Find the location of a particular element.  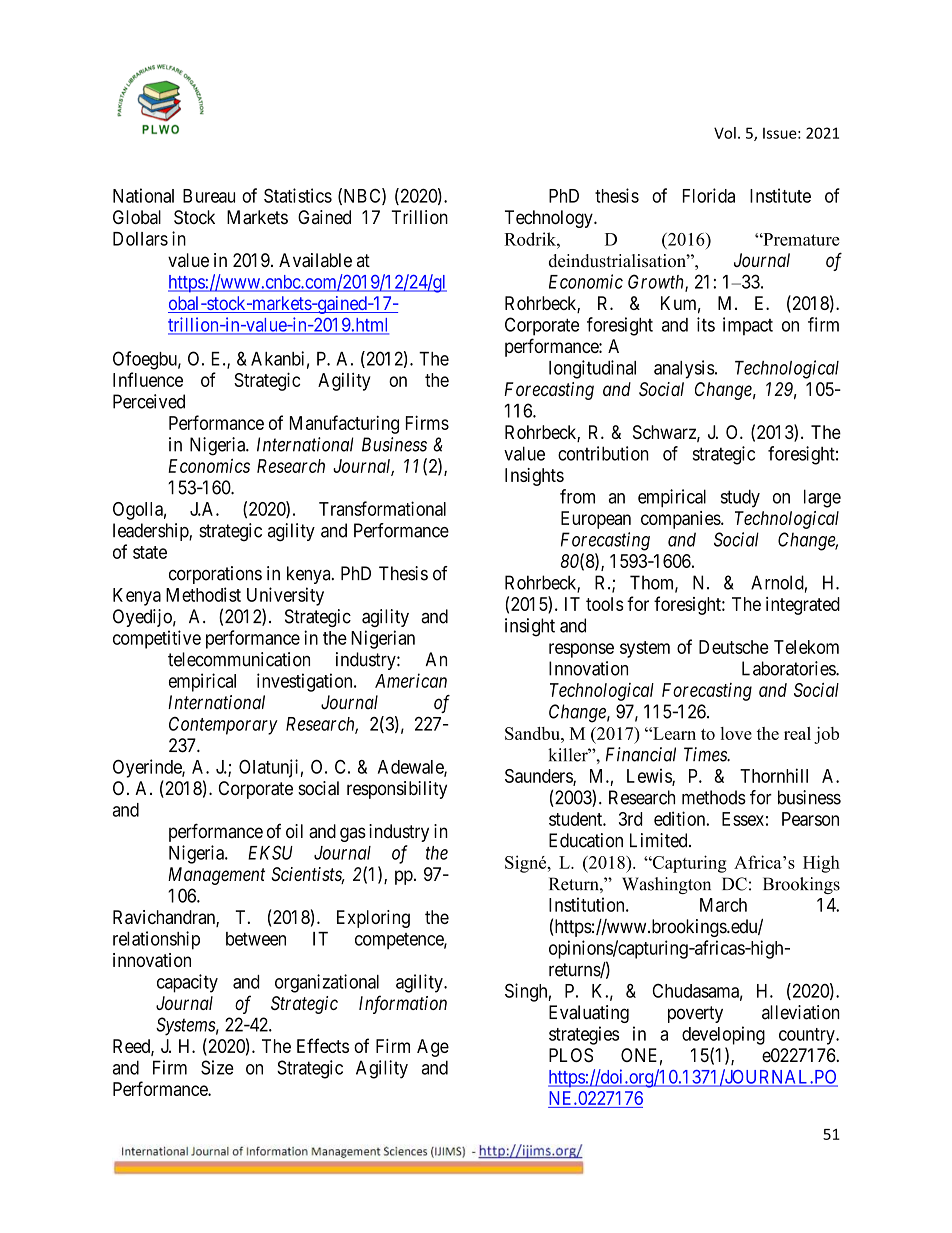

impact is located at coordinates (748, 326).
